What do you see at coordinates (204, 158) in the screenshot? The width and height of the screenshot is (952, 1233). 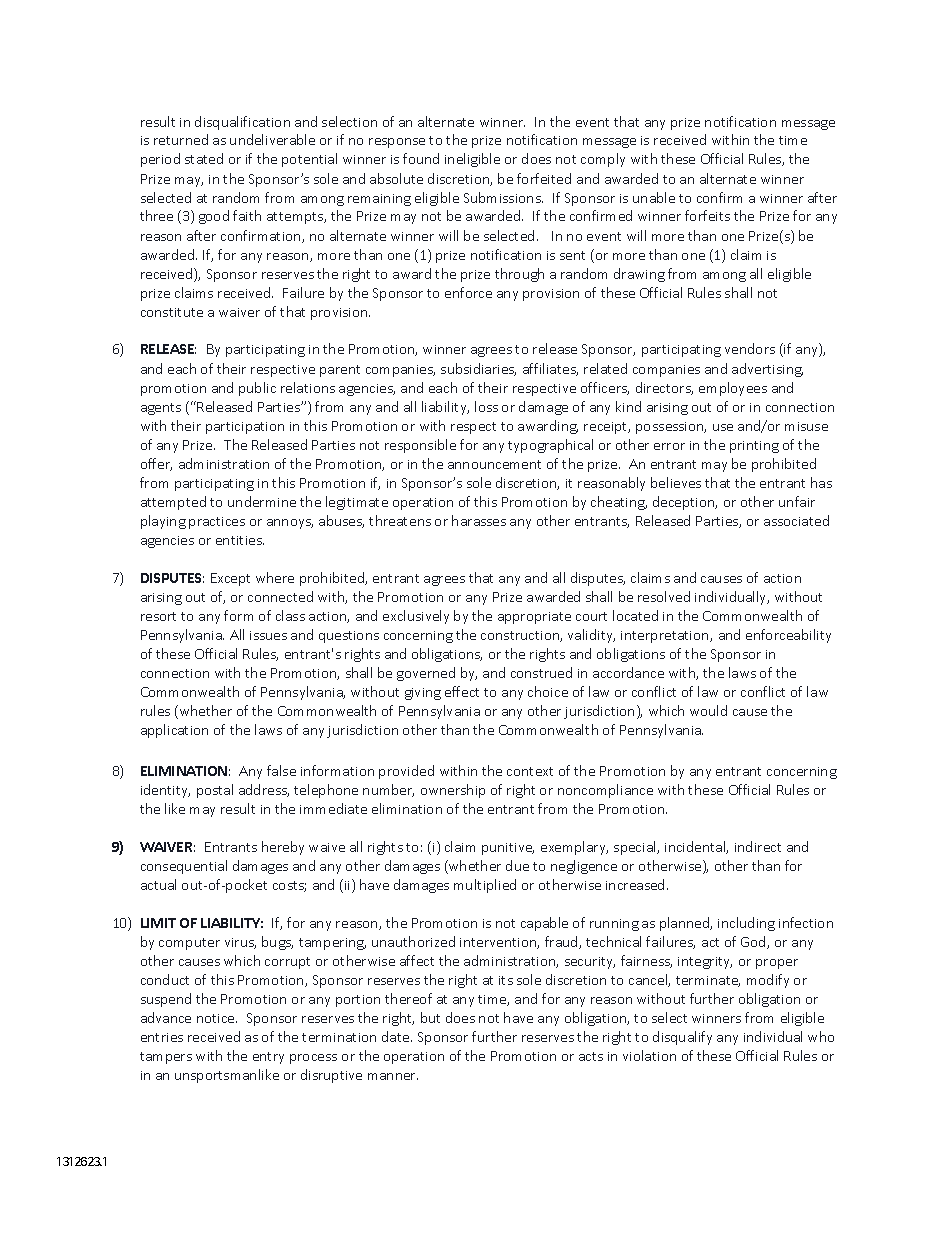 I see `stated` at bounding box center [204, 158].
